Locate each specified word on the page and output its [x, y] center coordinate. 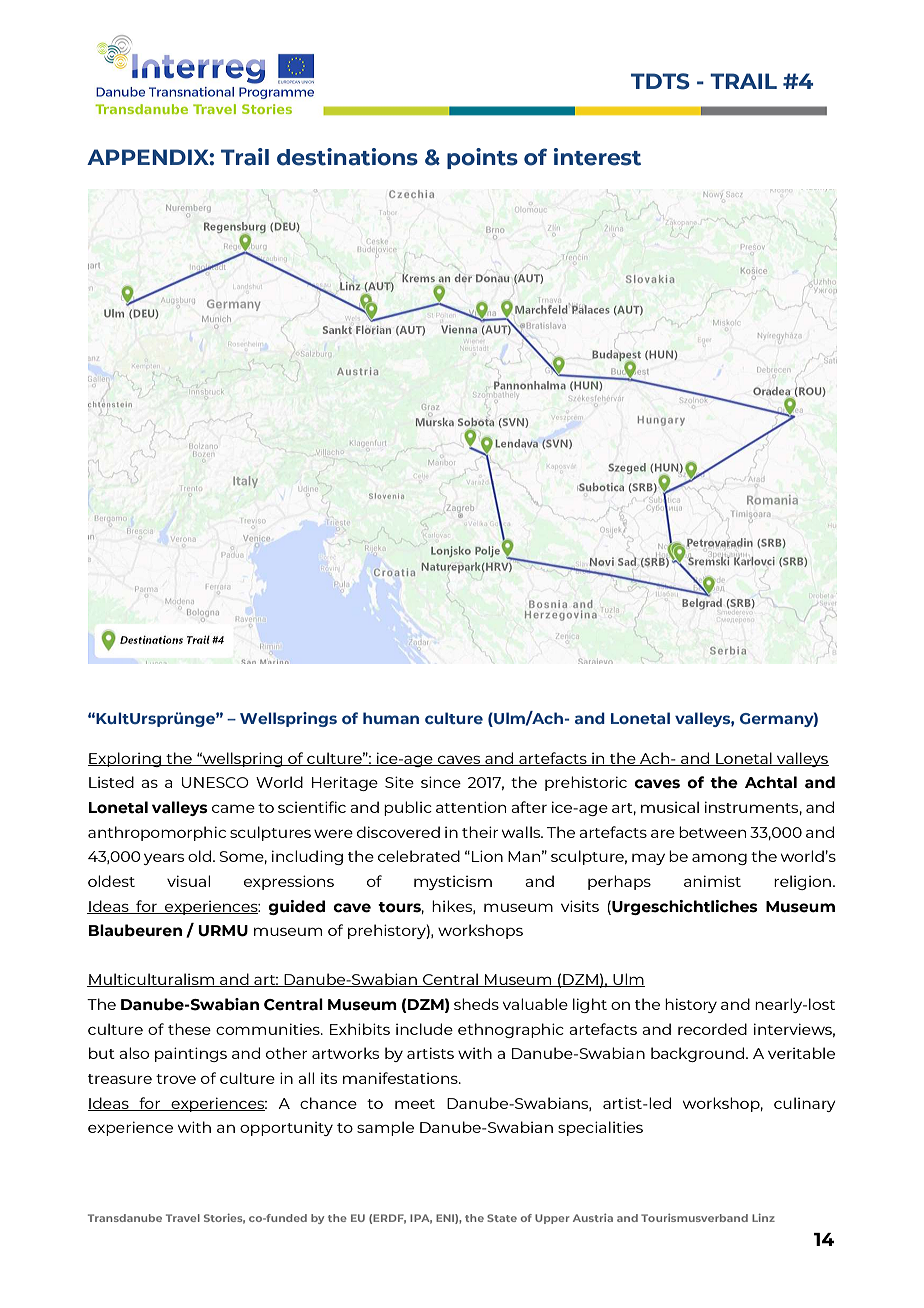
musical [670, 807]
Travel [183, 1218]
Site [399, 782]
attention [471, 807]
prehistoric [586, 783]
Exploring [125, 759]
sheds [476, 1004]
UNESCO [215, 782]
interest [597, 157]
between [712, 832]
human [391, 718]
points [482, 158]
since [441, 782]
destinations [347, 157]
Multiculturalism [151, 980]
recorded [712, 1029]
